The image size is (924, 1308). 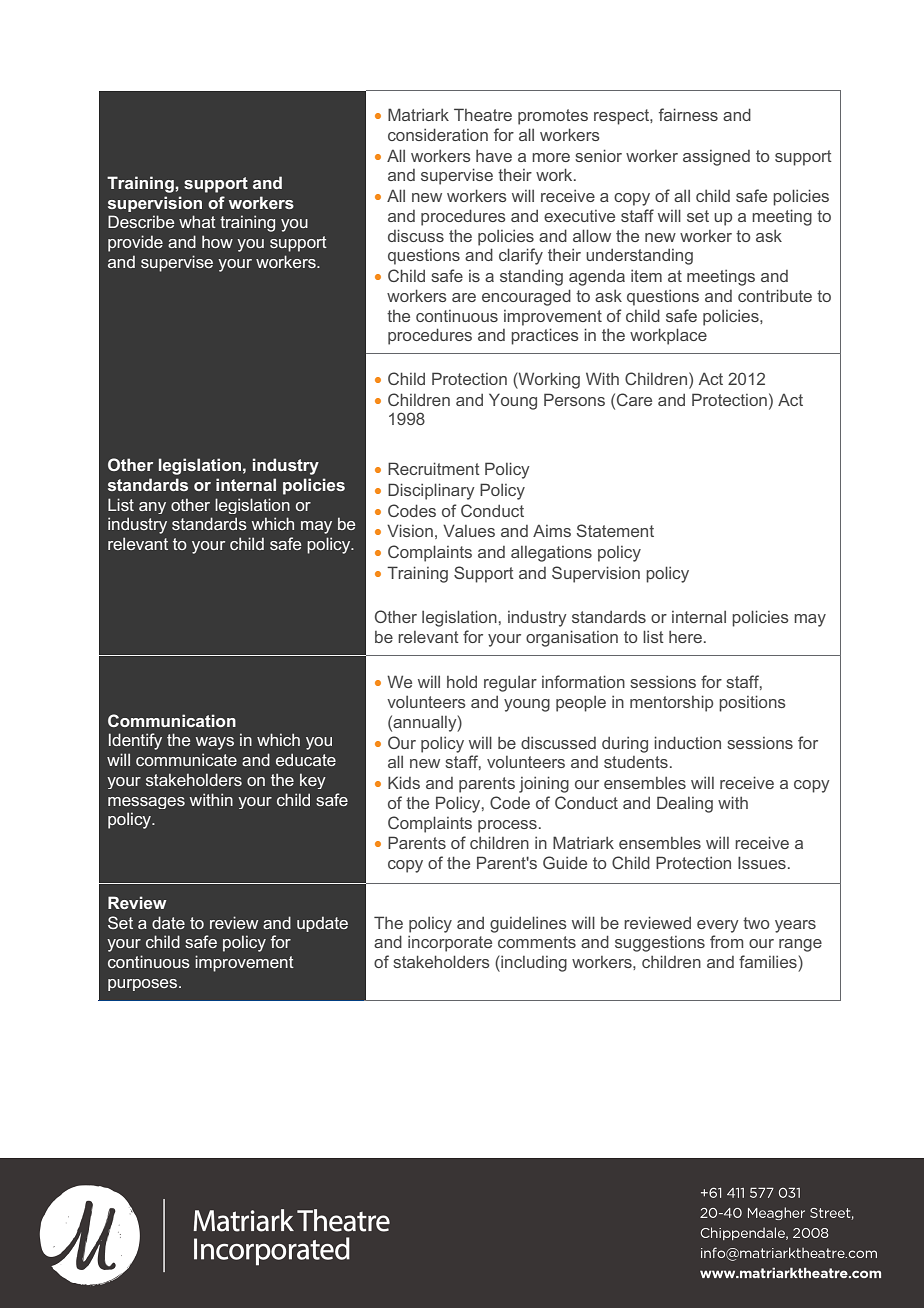 I want to click on what, so click(x=197, y=221).
